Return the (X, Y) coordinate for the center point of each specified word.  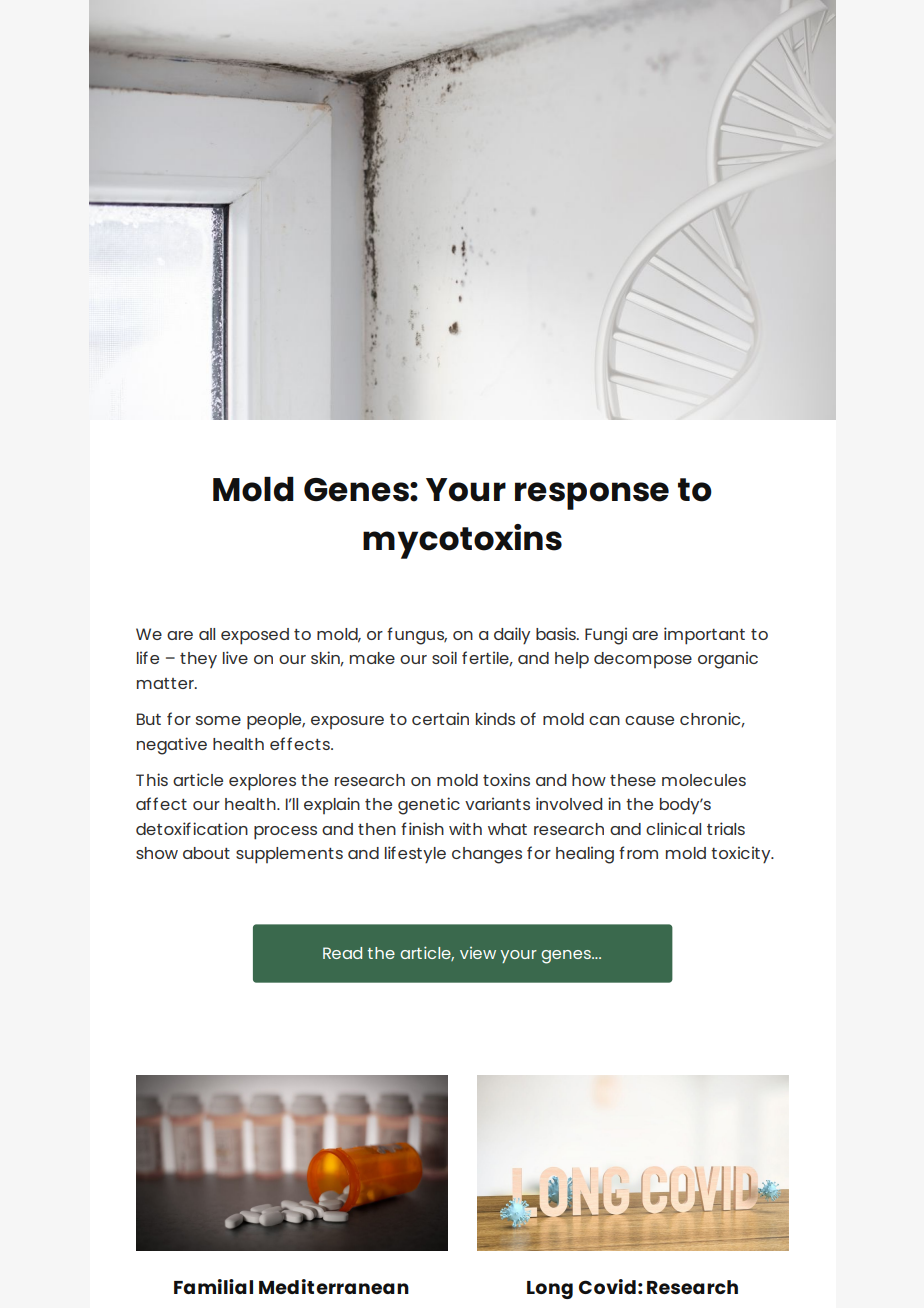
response (592, 496)
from (638, 852)
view (478, 953)
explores (262, 782)
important (704, 636)
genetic (429, 806)
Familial (213, 1286)
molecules (704, 780)
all (207, 634)
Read (342, 953)
